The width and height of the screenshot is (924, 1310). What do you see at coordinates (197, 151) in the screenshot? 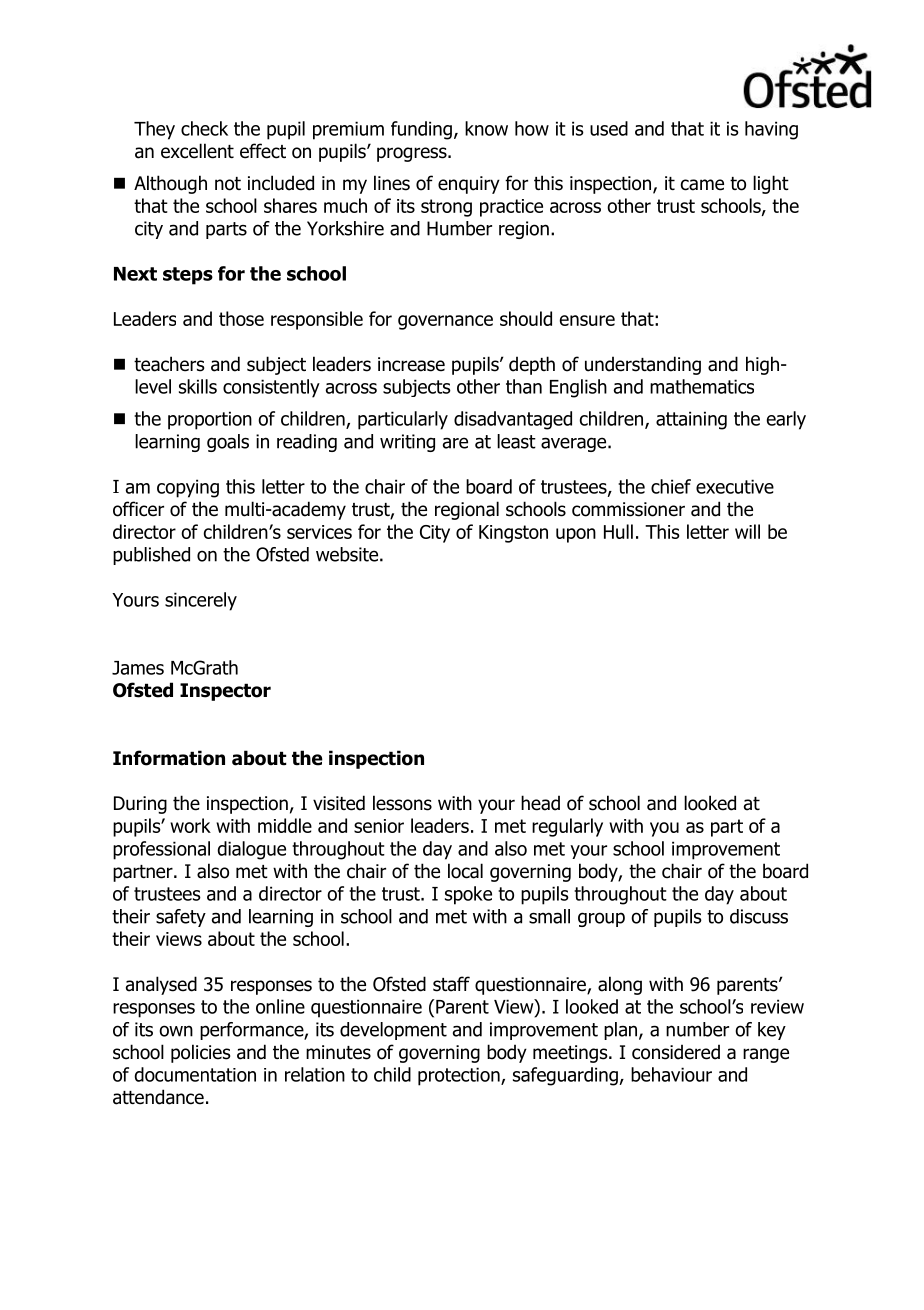
I see `excellent` at bounding box center [197, 151].
